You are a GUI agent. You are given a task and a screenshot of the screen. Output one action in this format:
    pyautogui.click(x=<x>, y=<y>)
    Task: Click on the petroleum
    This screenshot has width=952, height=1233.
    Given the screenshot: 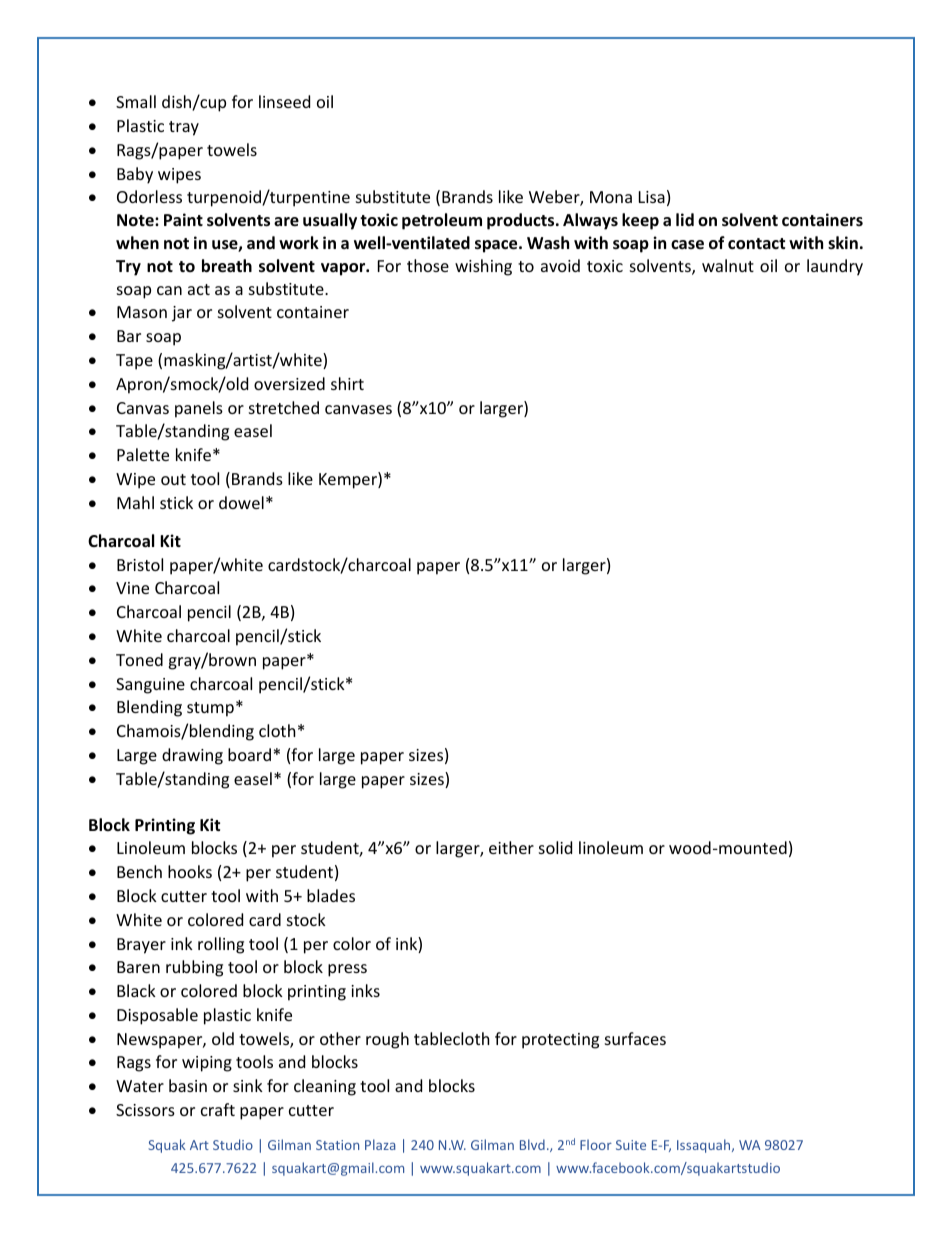 What is the action you would take?
    pyautogui.click(x=442, y=221)
